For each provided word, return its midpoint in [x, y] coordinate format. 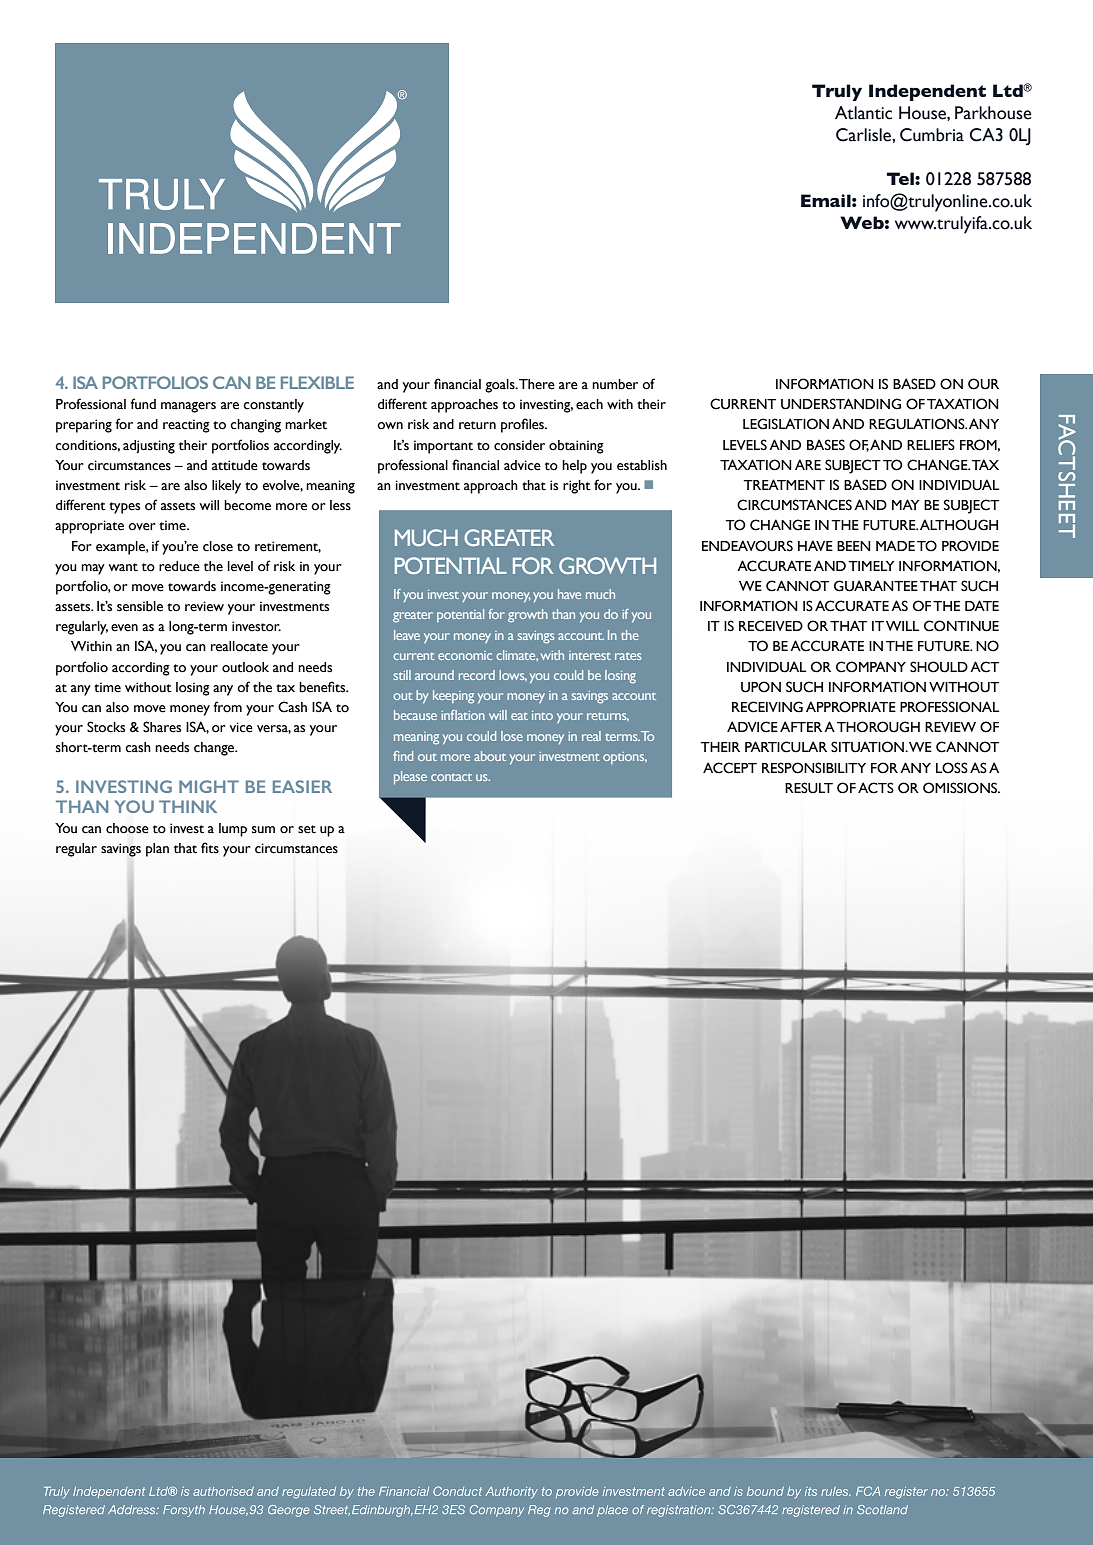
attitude [235, 465]
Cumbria [932, 135]
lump [233, 830]
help [574, 467]
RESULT [809, 788]
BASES [826, 445]
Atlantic [863, 113]
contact [451, 777]
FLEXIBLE [317, 382]
